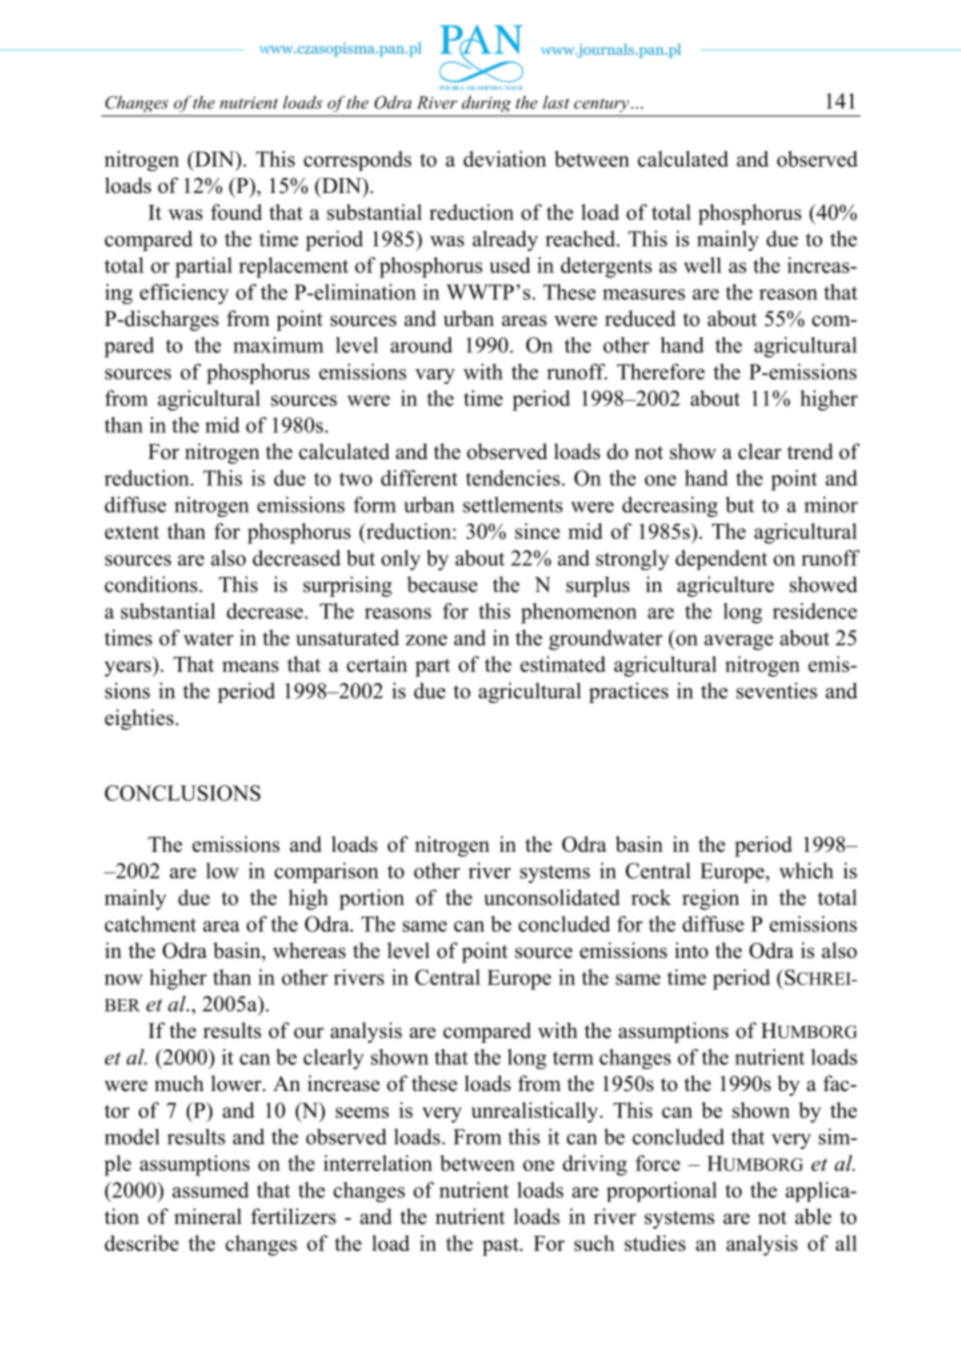 The height and width of the document is (1361, 961). I want to click on well, so click(703, 265).
